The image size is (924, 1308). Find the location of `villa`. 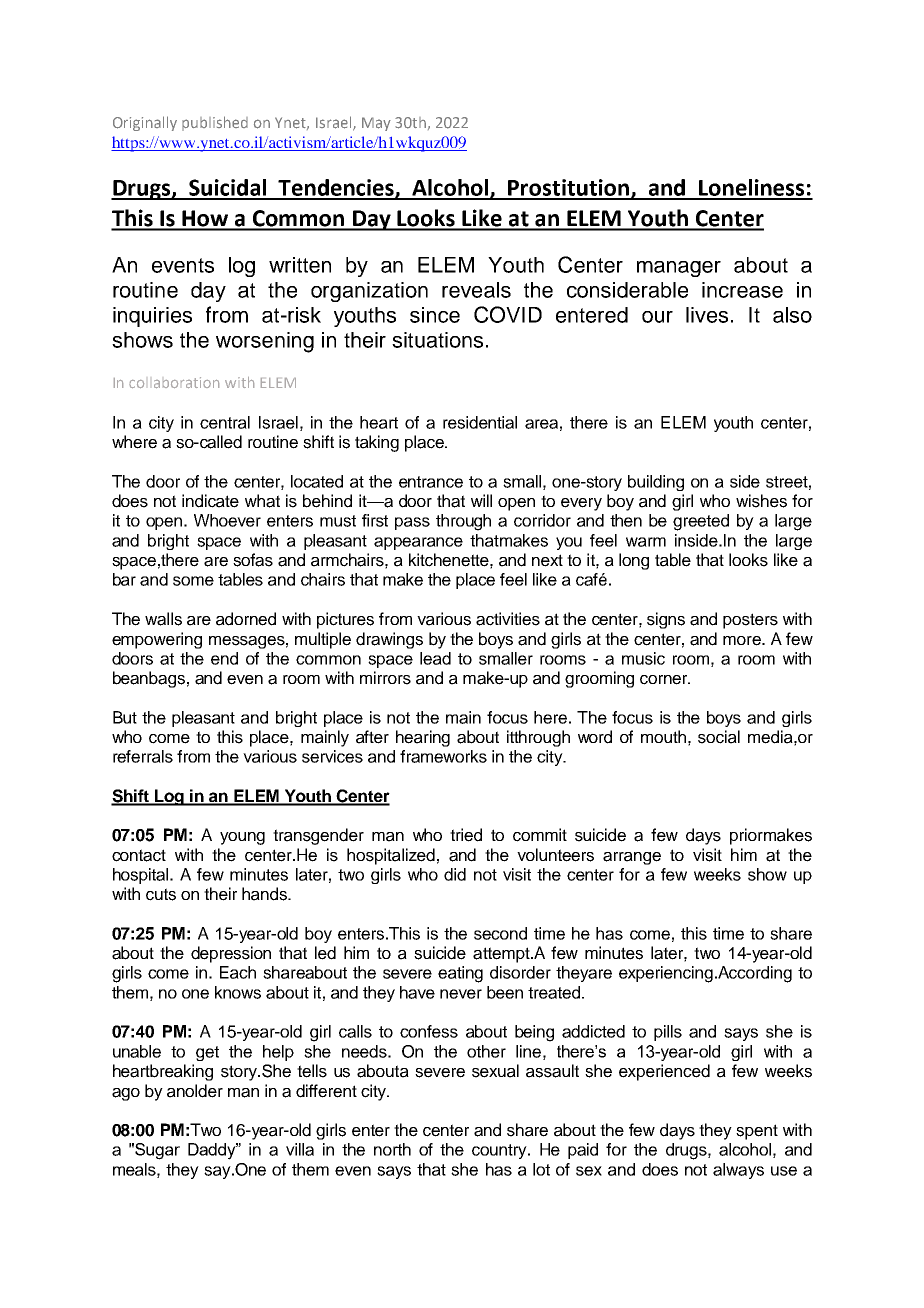

villa is located at coordinates (300, 1149).
